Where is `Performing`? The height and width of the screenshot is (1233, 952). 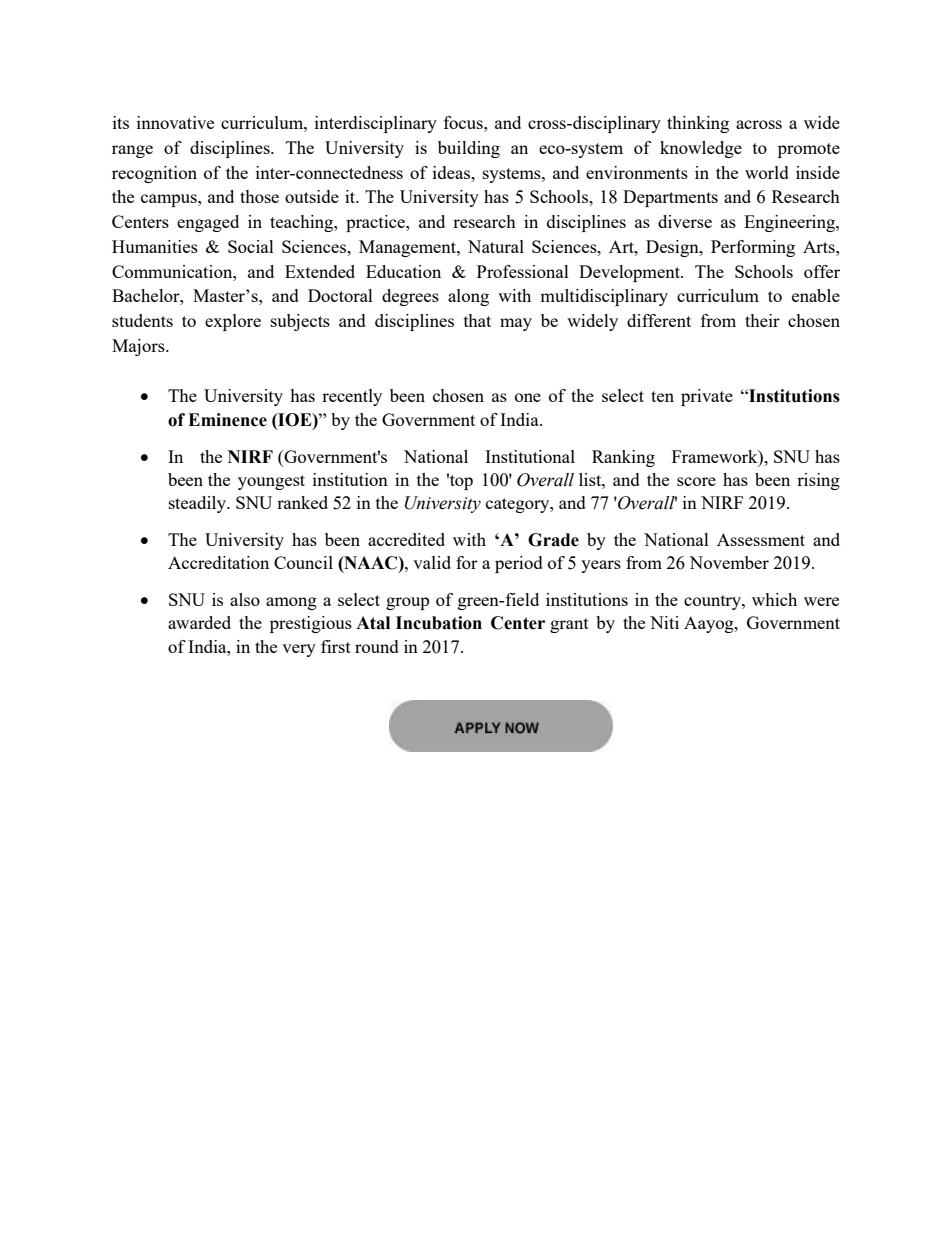
Performing is located at coordinates (753, 248).
